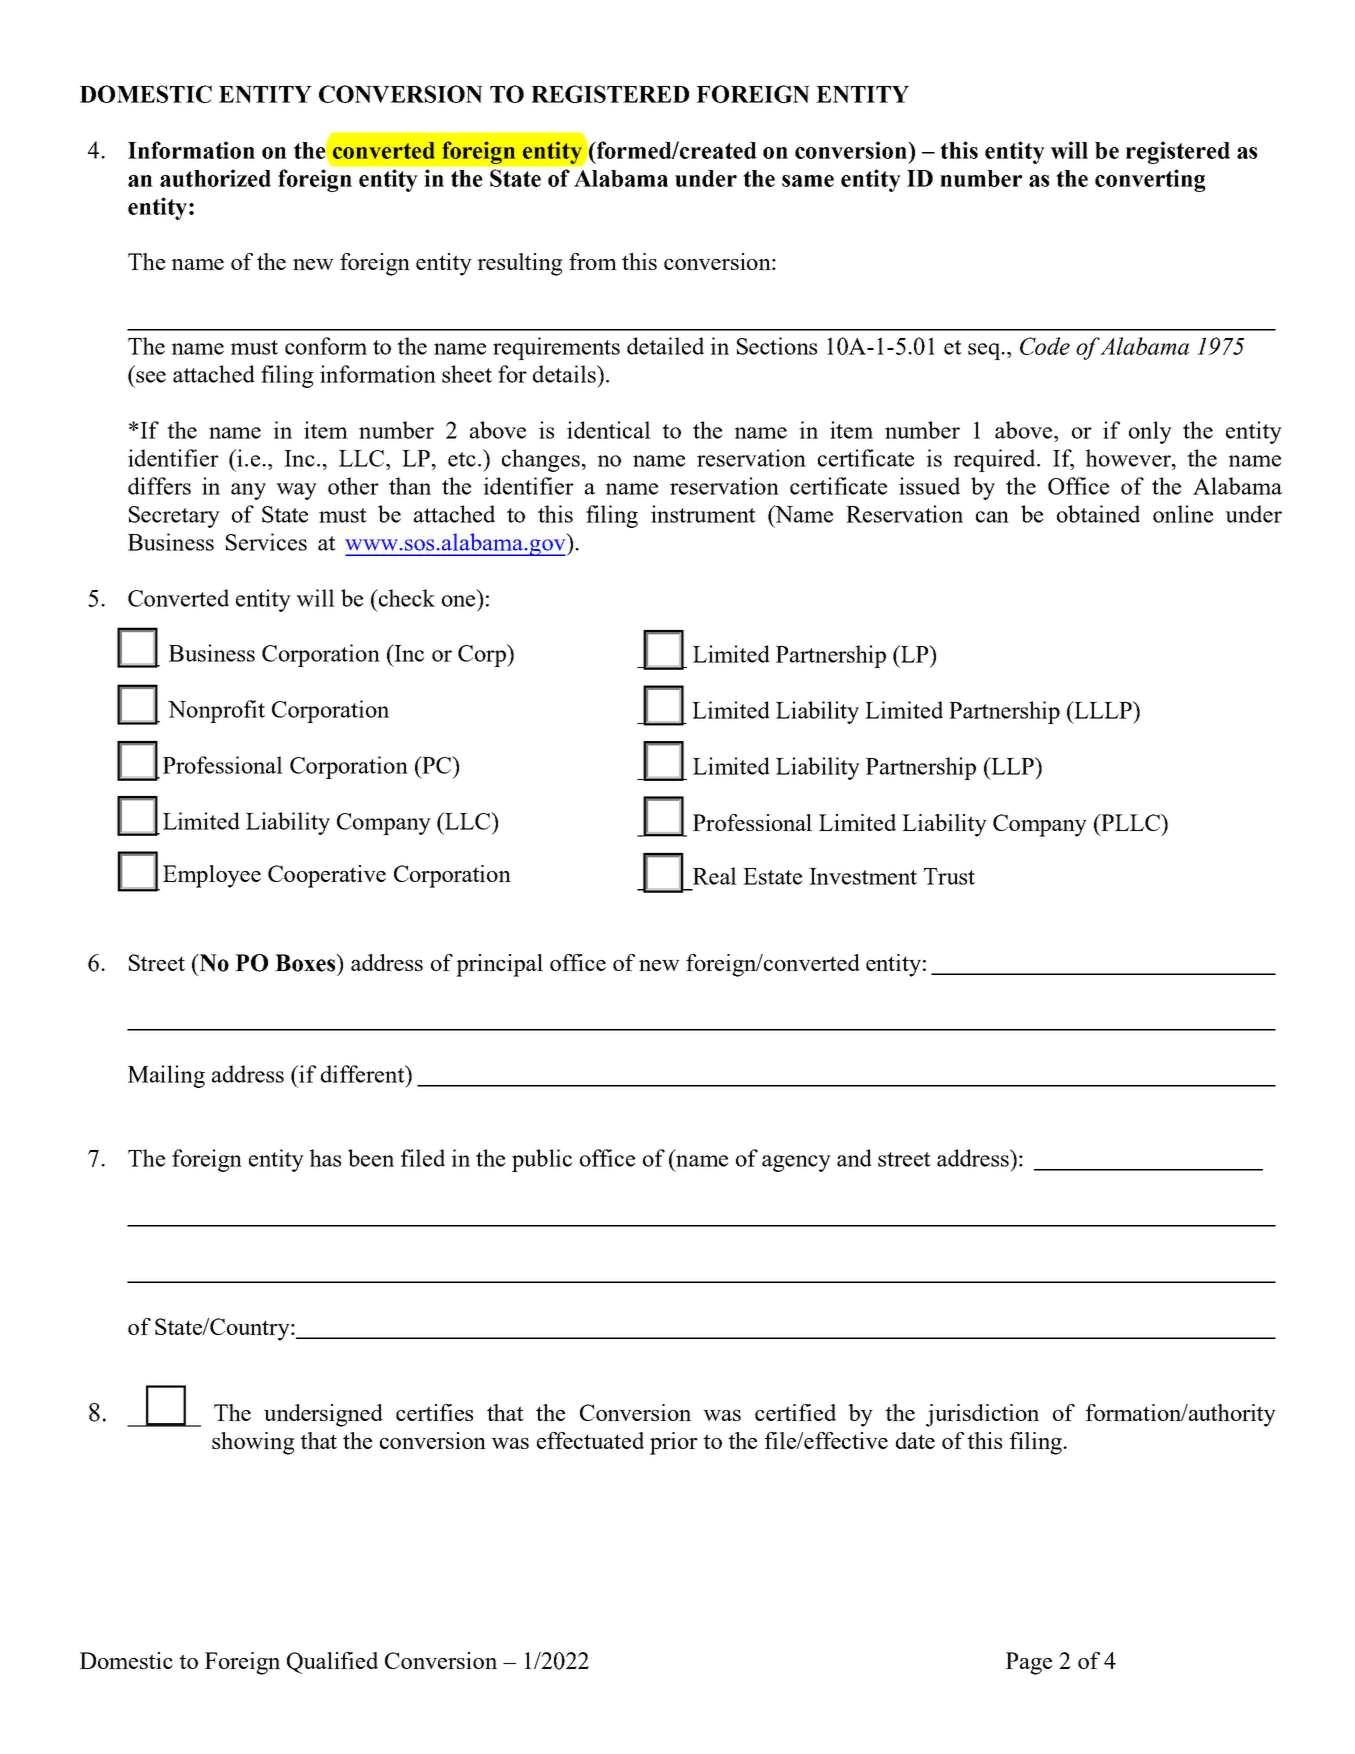  Describe the element at coordinates (332, 1663) in the screenshot. I see `Qualified` at that location.
